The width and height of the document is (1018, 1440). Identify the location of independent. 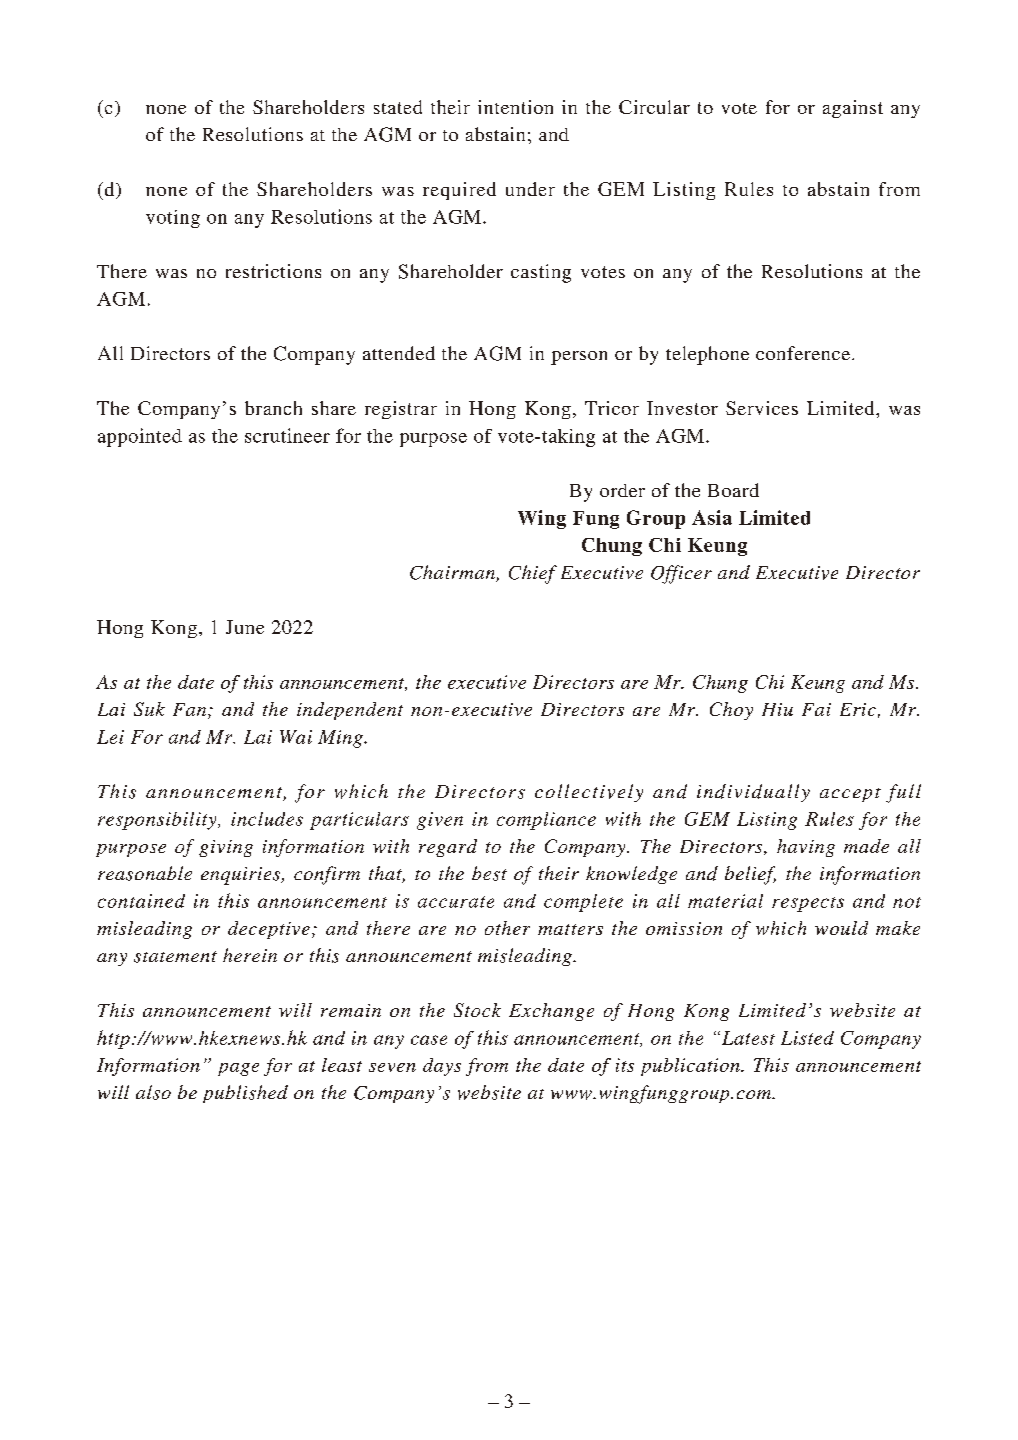
(350, 711).
